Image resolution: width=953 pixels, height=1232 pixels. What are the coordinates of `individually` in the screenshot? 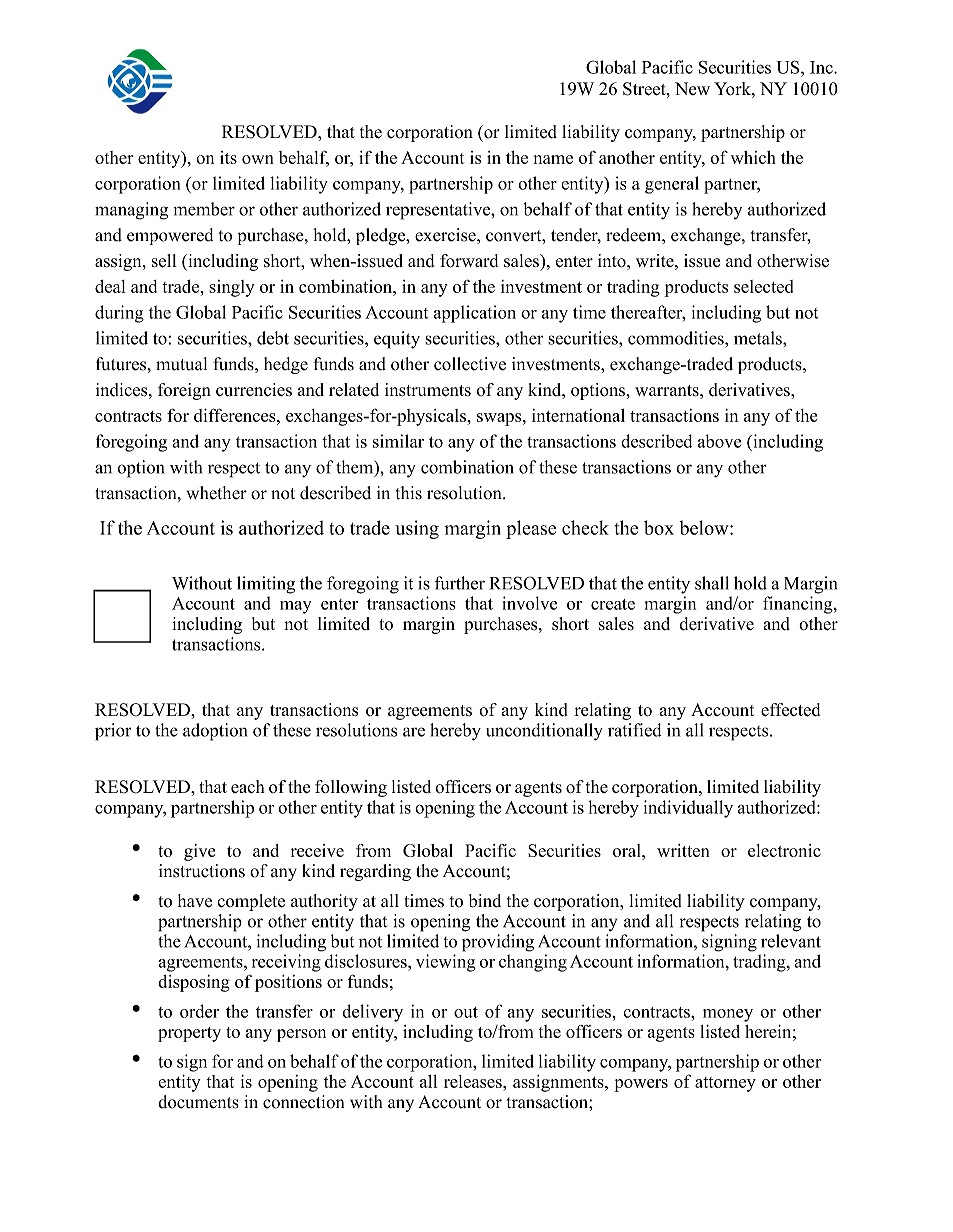 It's located at (688, 809).
